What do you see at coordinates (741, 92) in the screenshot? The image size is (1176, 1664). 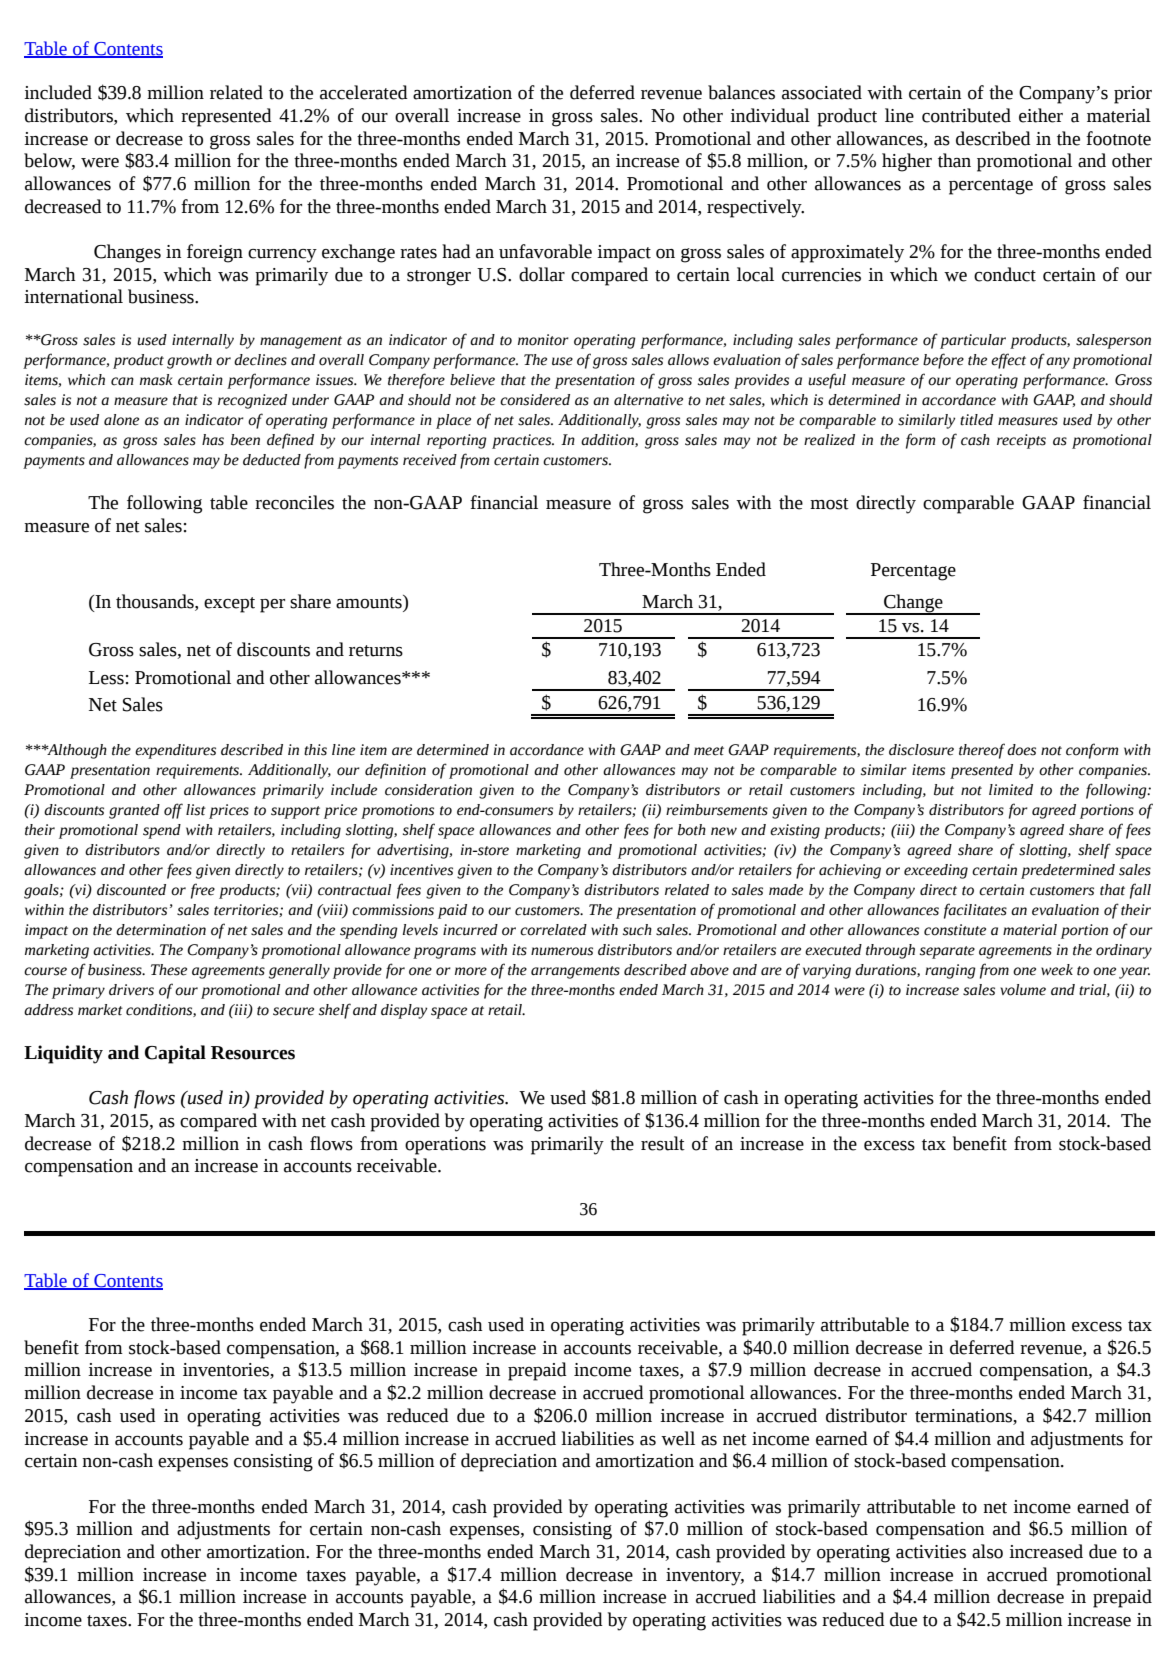 I see `balances` at bounding box center [741, 92].
